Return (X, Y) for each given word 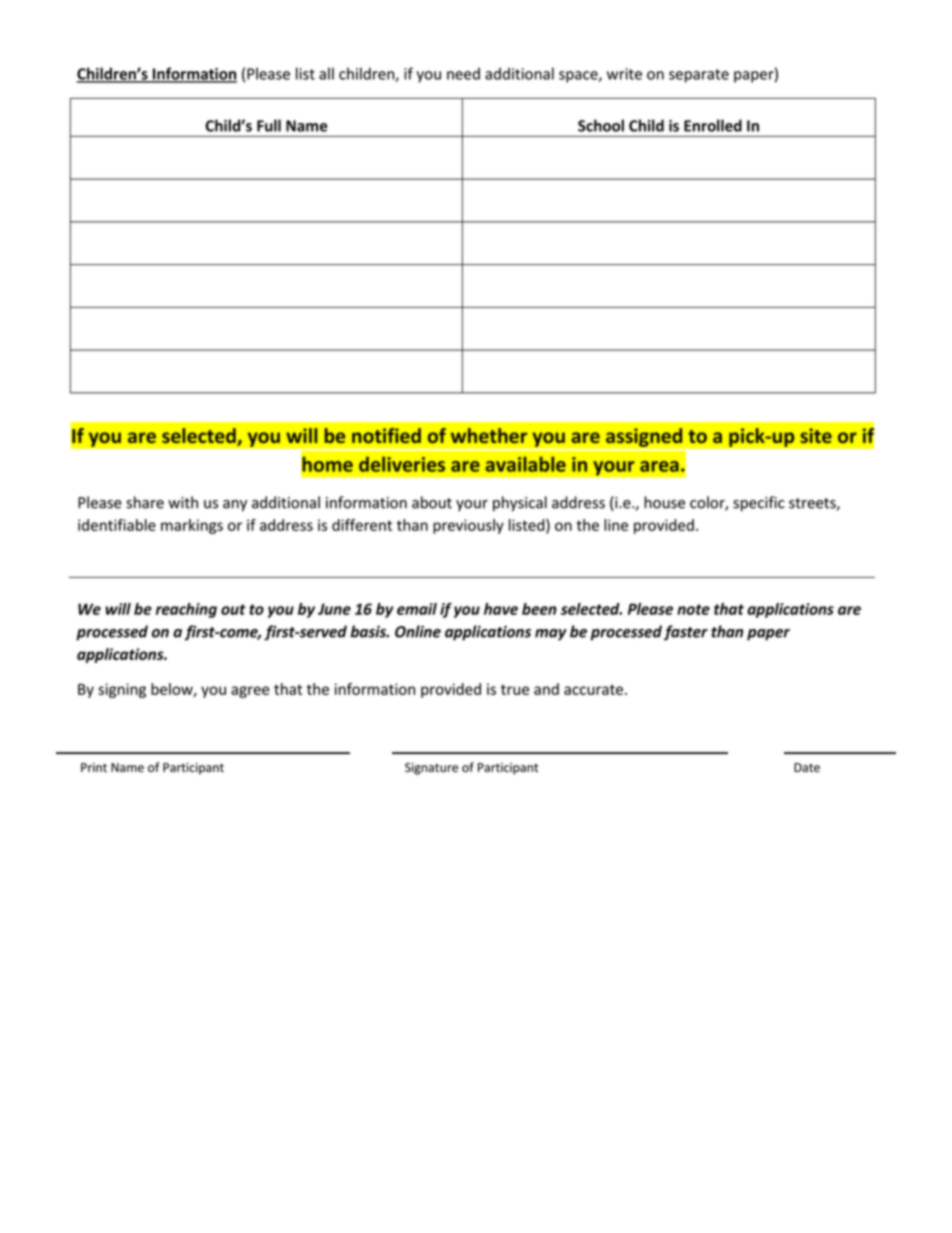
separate (699, 76)
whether (489, 435)
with (183, 502)
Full (269, 125)
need (463, 73)
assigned (644, 437)
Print (94, 767)
